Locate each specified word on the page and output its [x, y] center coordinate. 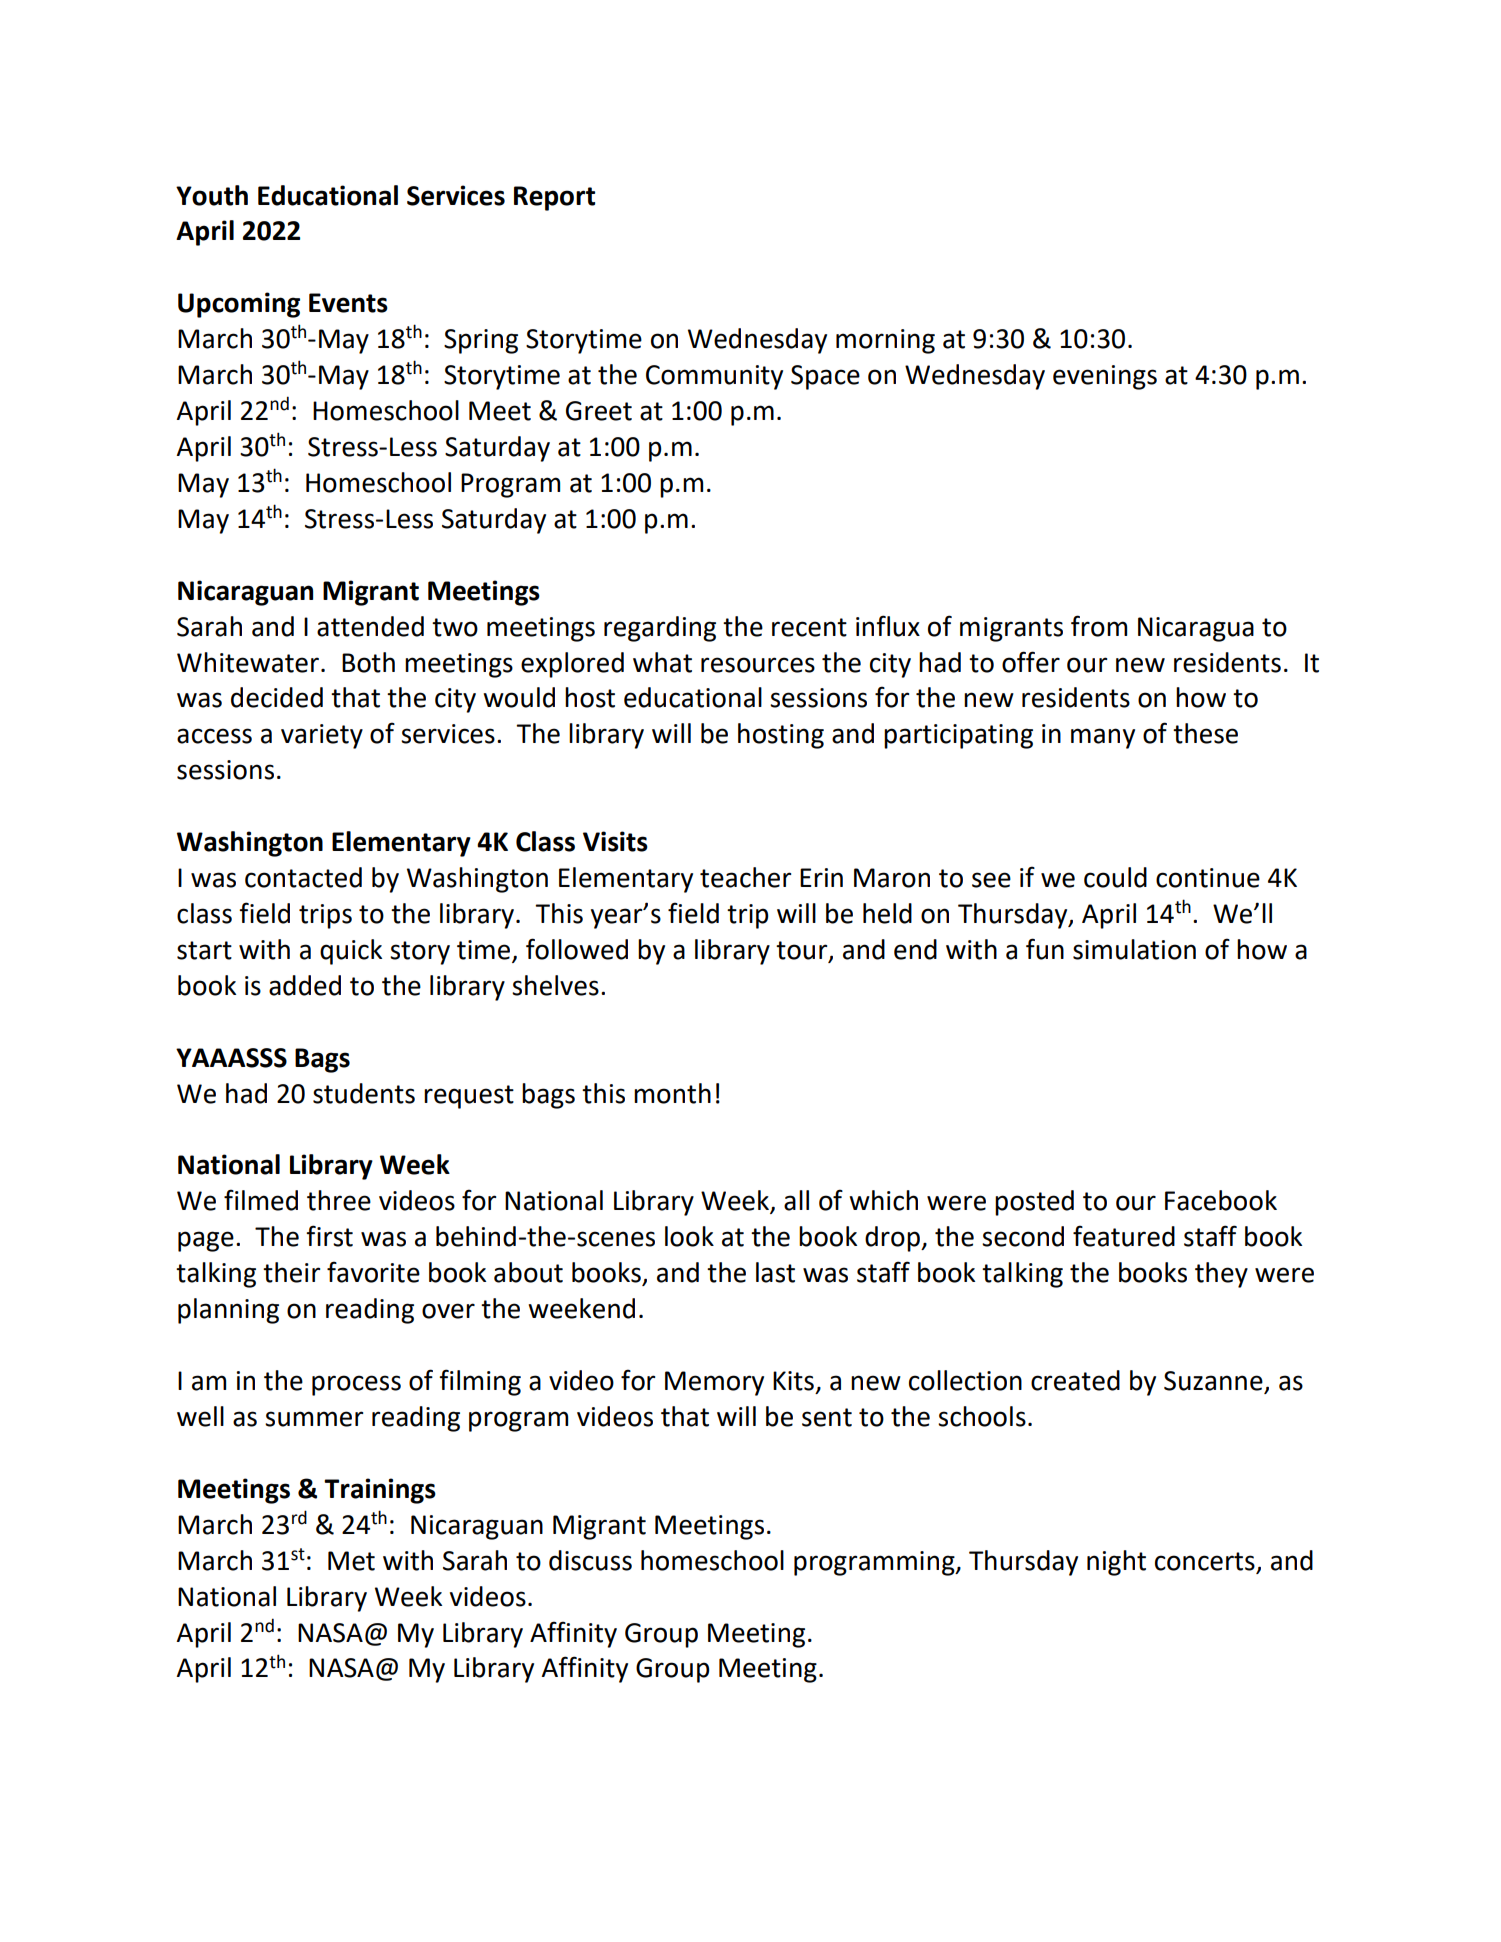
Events [348, 303]
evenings [1105, 377]
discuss [590, 1560]
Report [554, 198]
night [1116, 1563]
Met [351, 1561]
